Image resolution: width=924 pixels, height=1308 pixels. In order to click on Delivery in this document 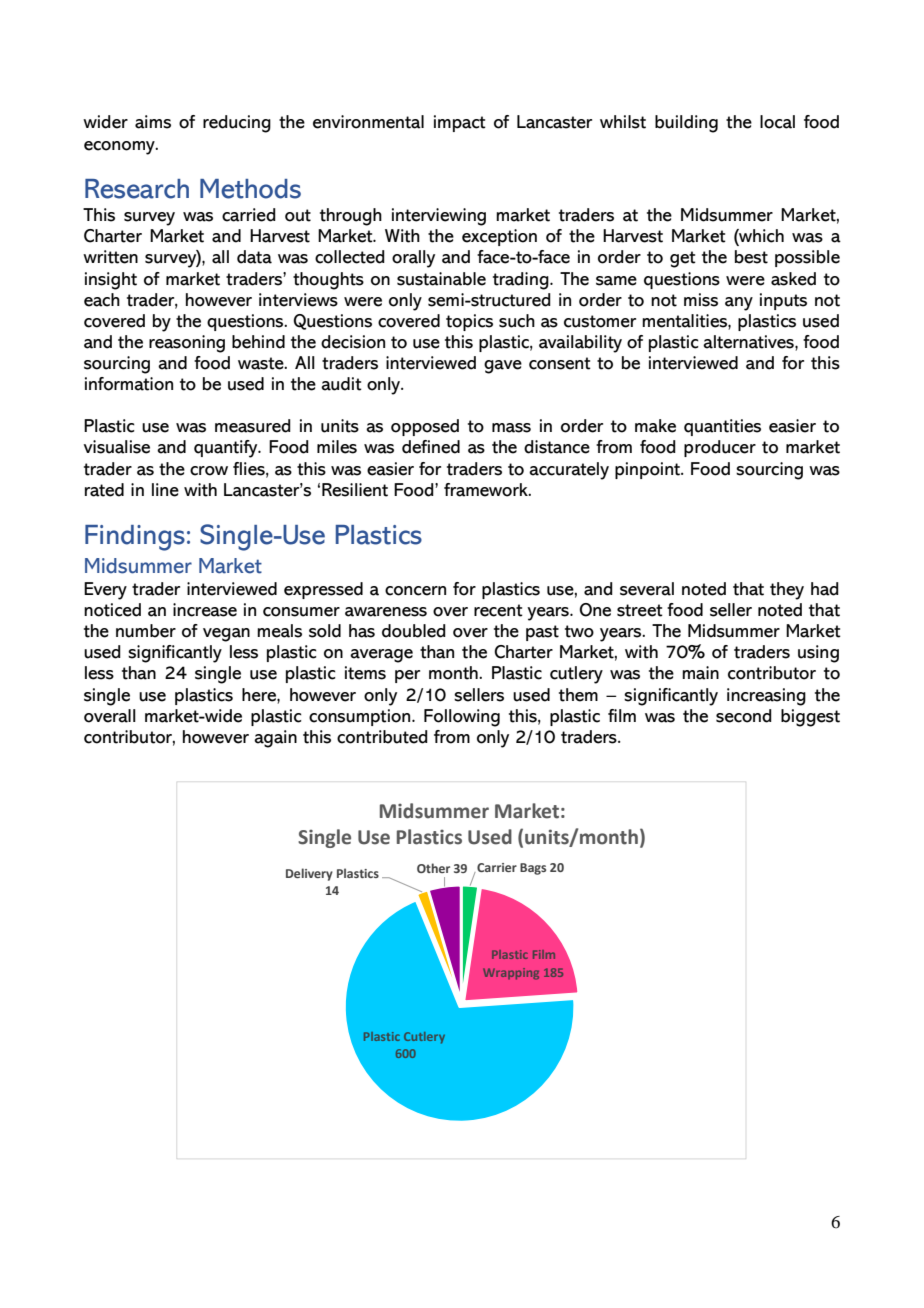, I will do `click(309, 874)`.
